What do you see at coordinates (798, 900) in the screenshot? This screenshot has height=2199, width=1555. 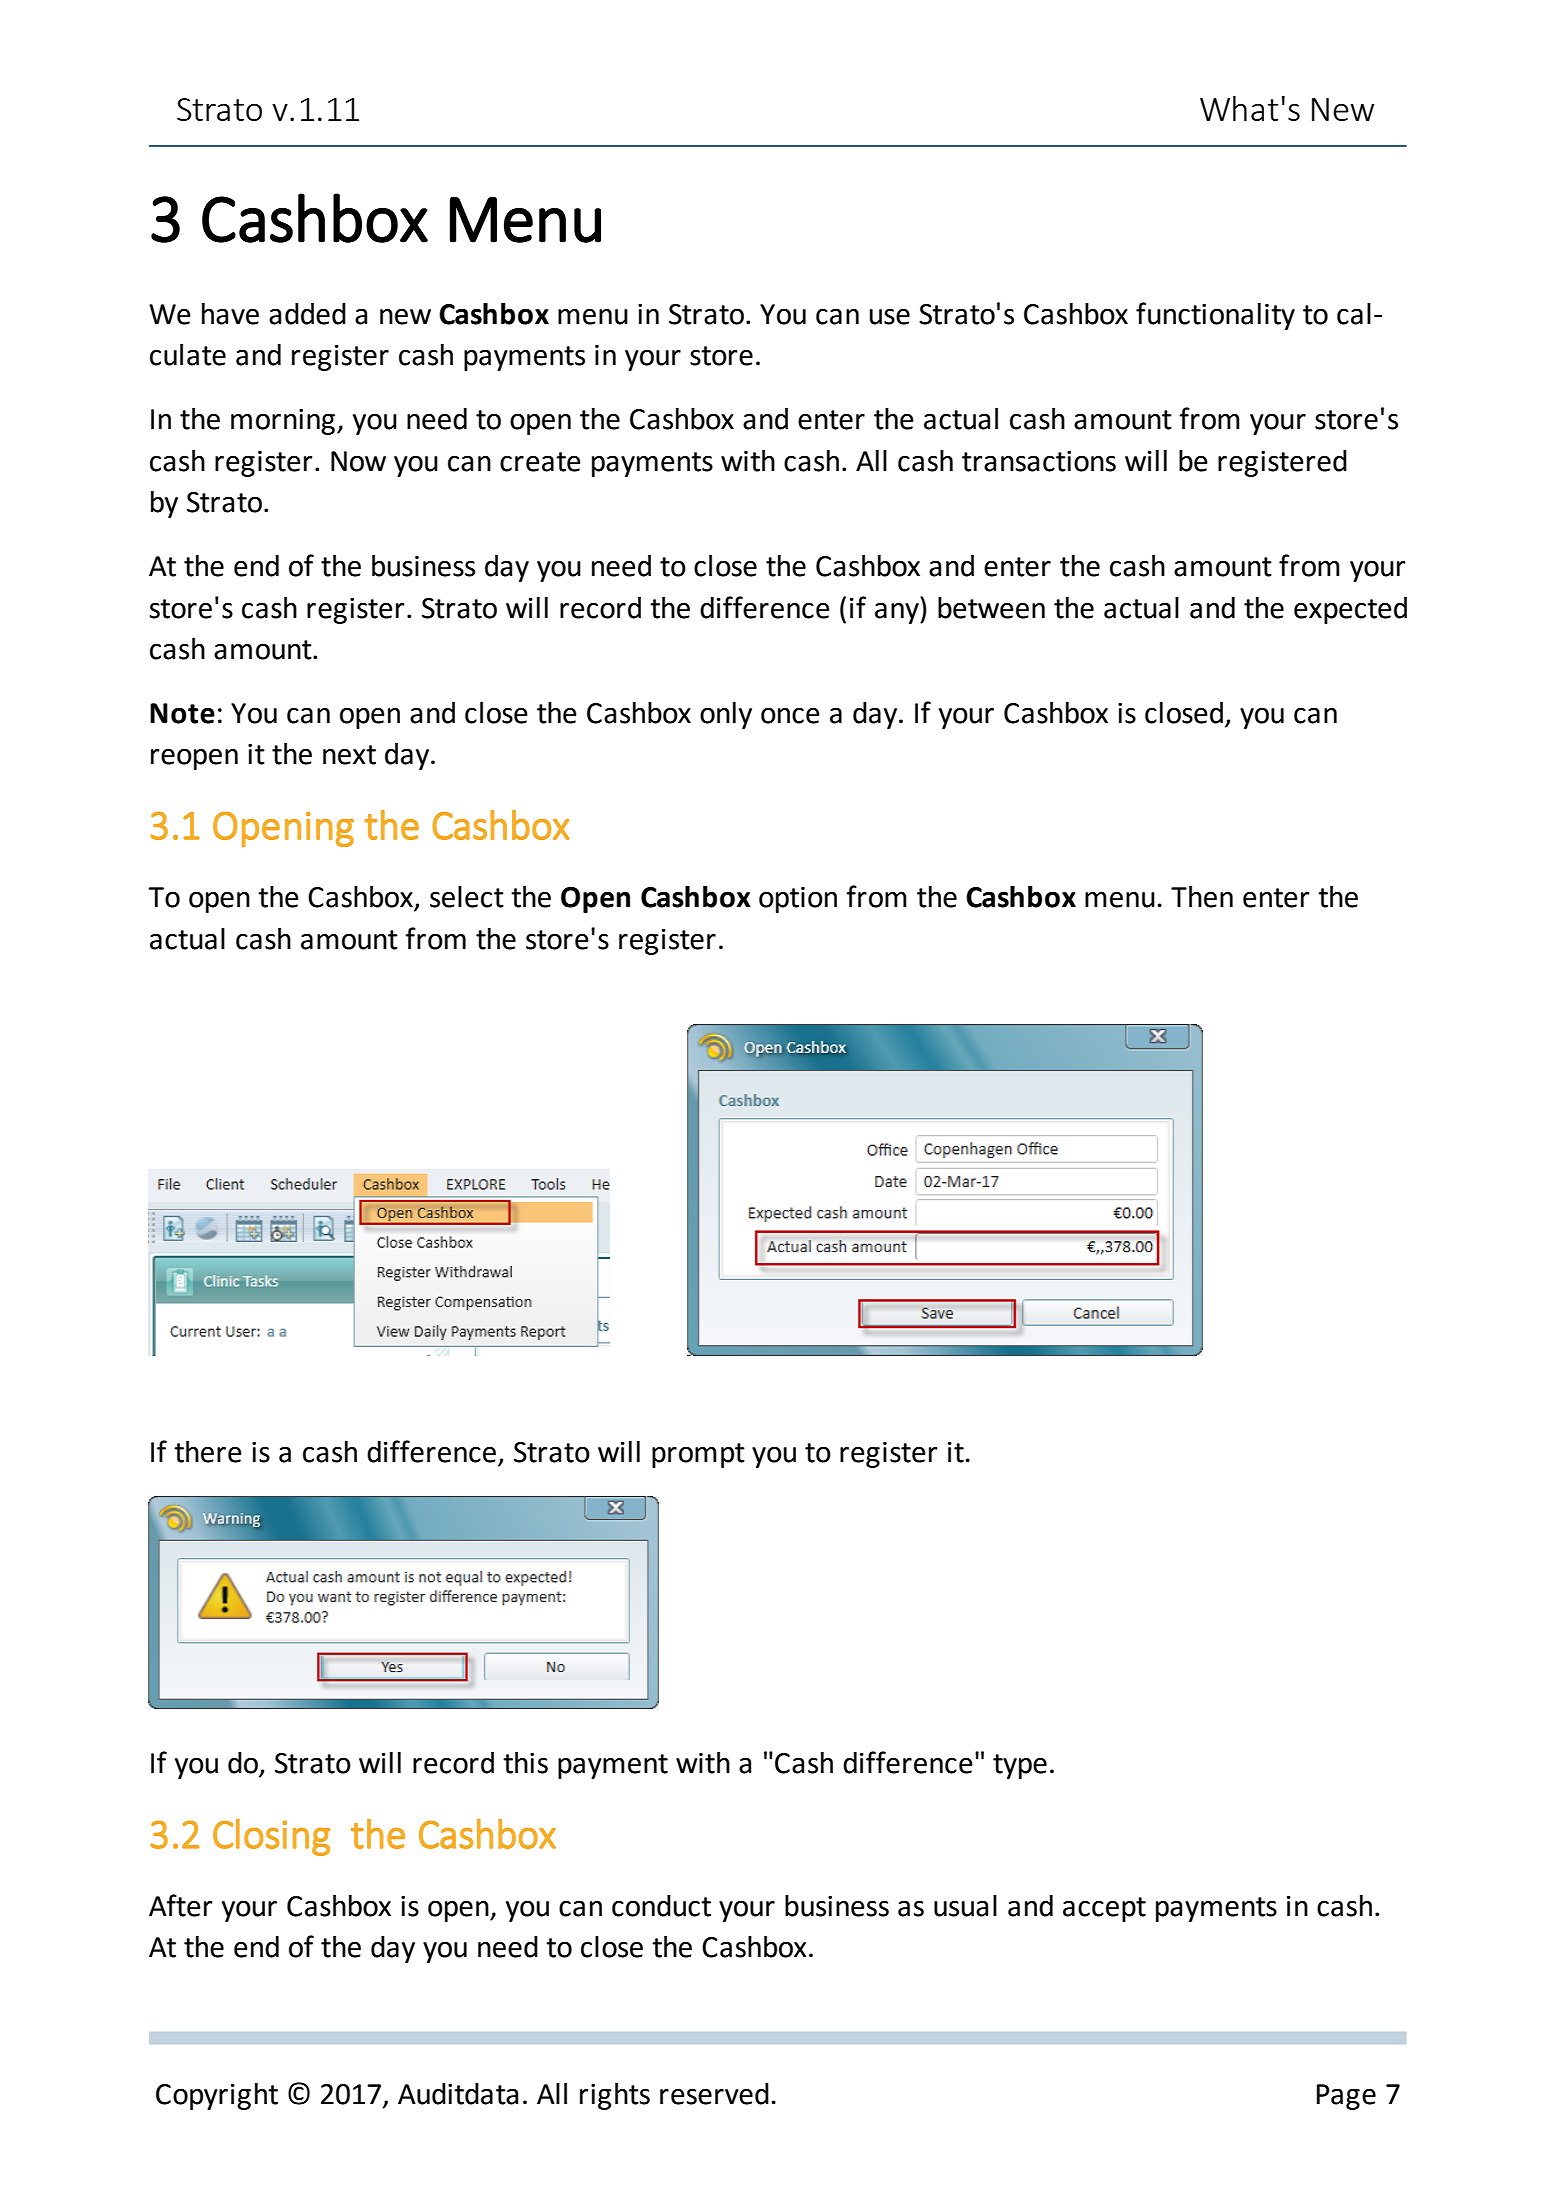 I see `option` at bounding box center [798, 900].
